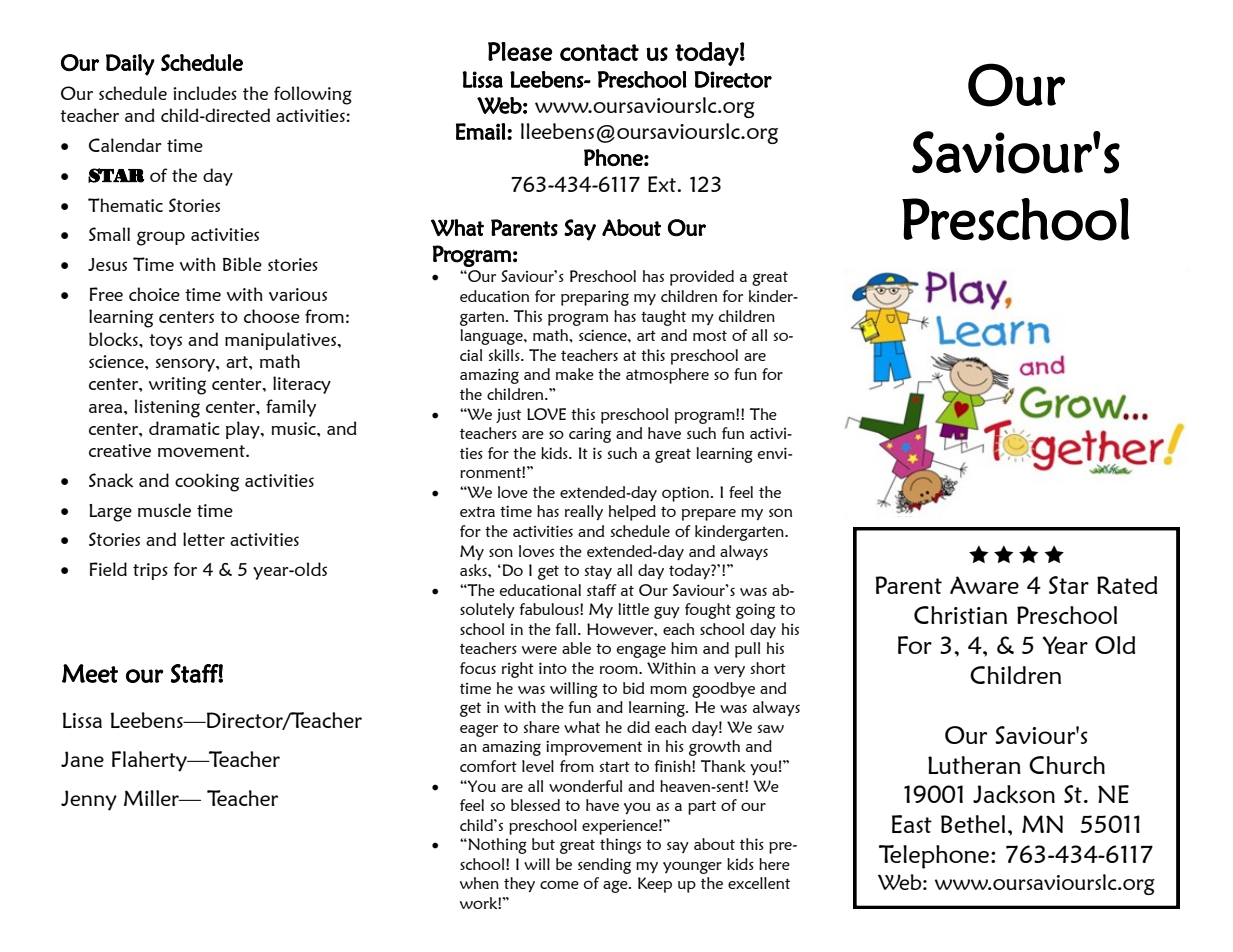 This image has width=1233, height=952. I want to click on little, so click(633, 609).
